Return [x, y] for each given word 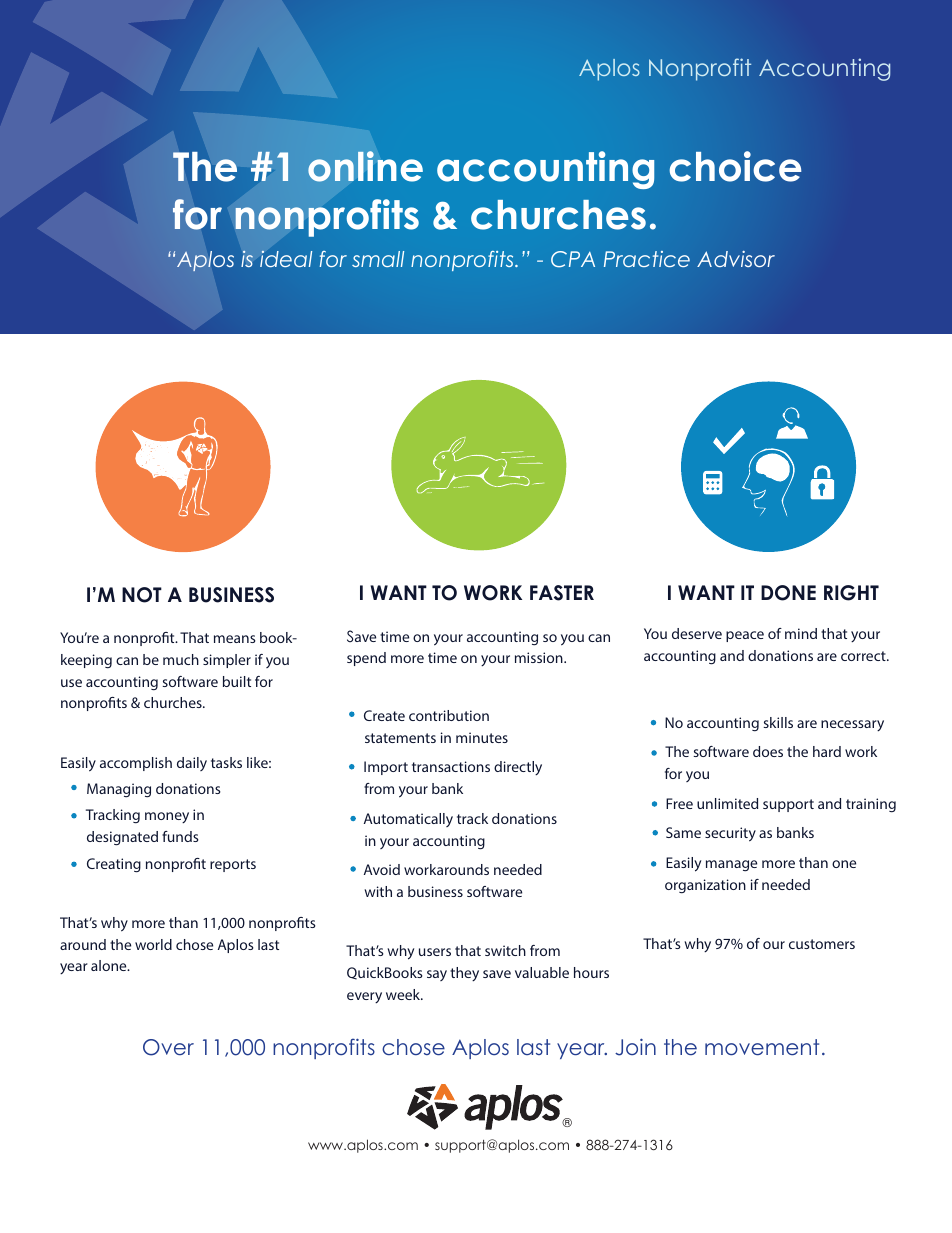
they [464, 974]
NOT [142, 595]
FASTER [562, 593]
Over [168, 1047]
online [365, 166]
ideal [286, 258]
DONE [788, 593]
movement [762, 1047]
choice [735, 166]
